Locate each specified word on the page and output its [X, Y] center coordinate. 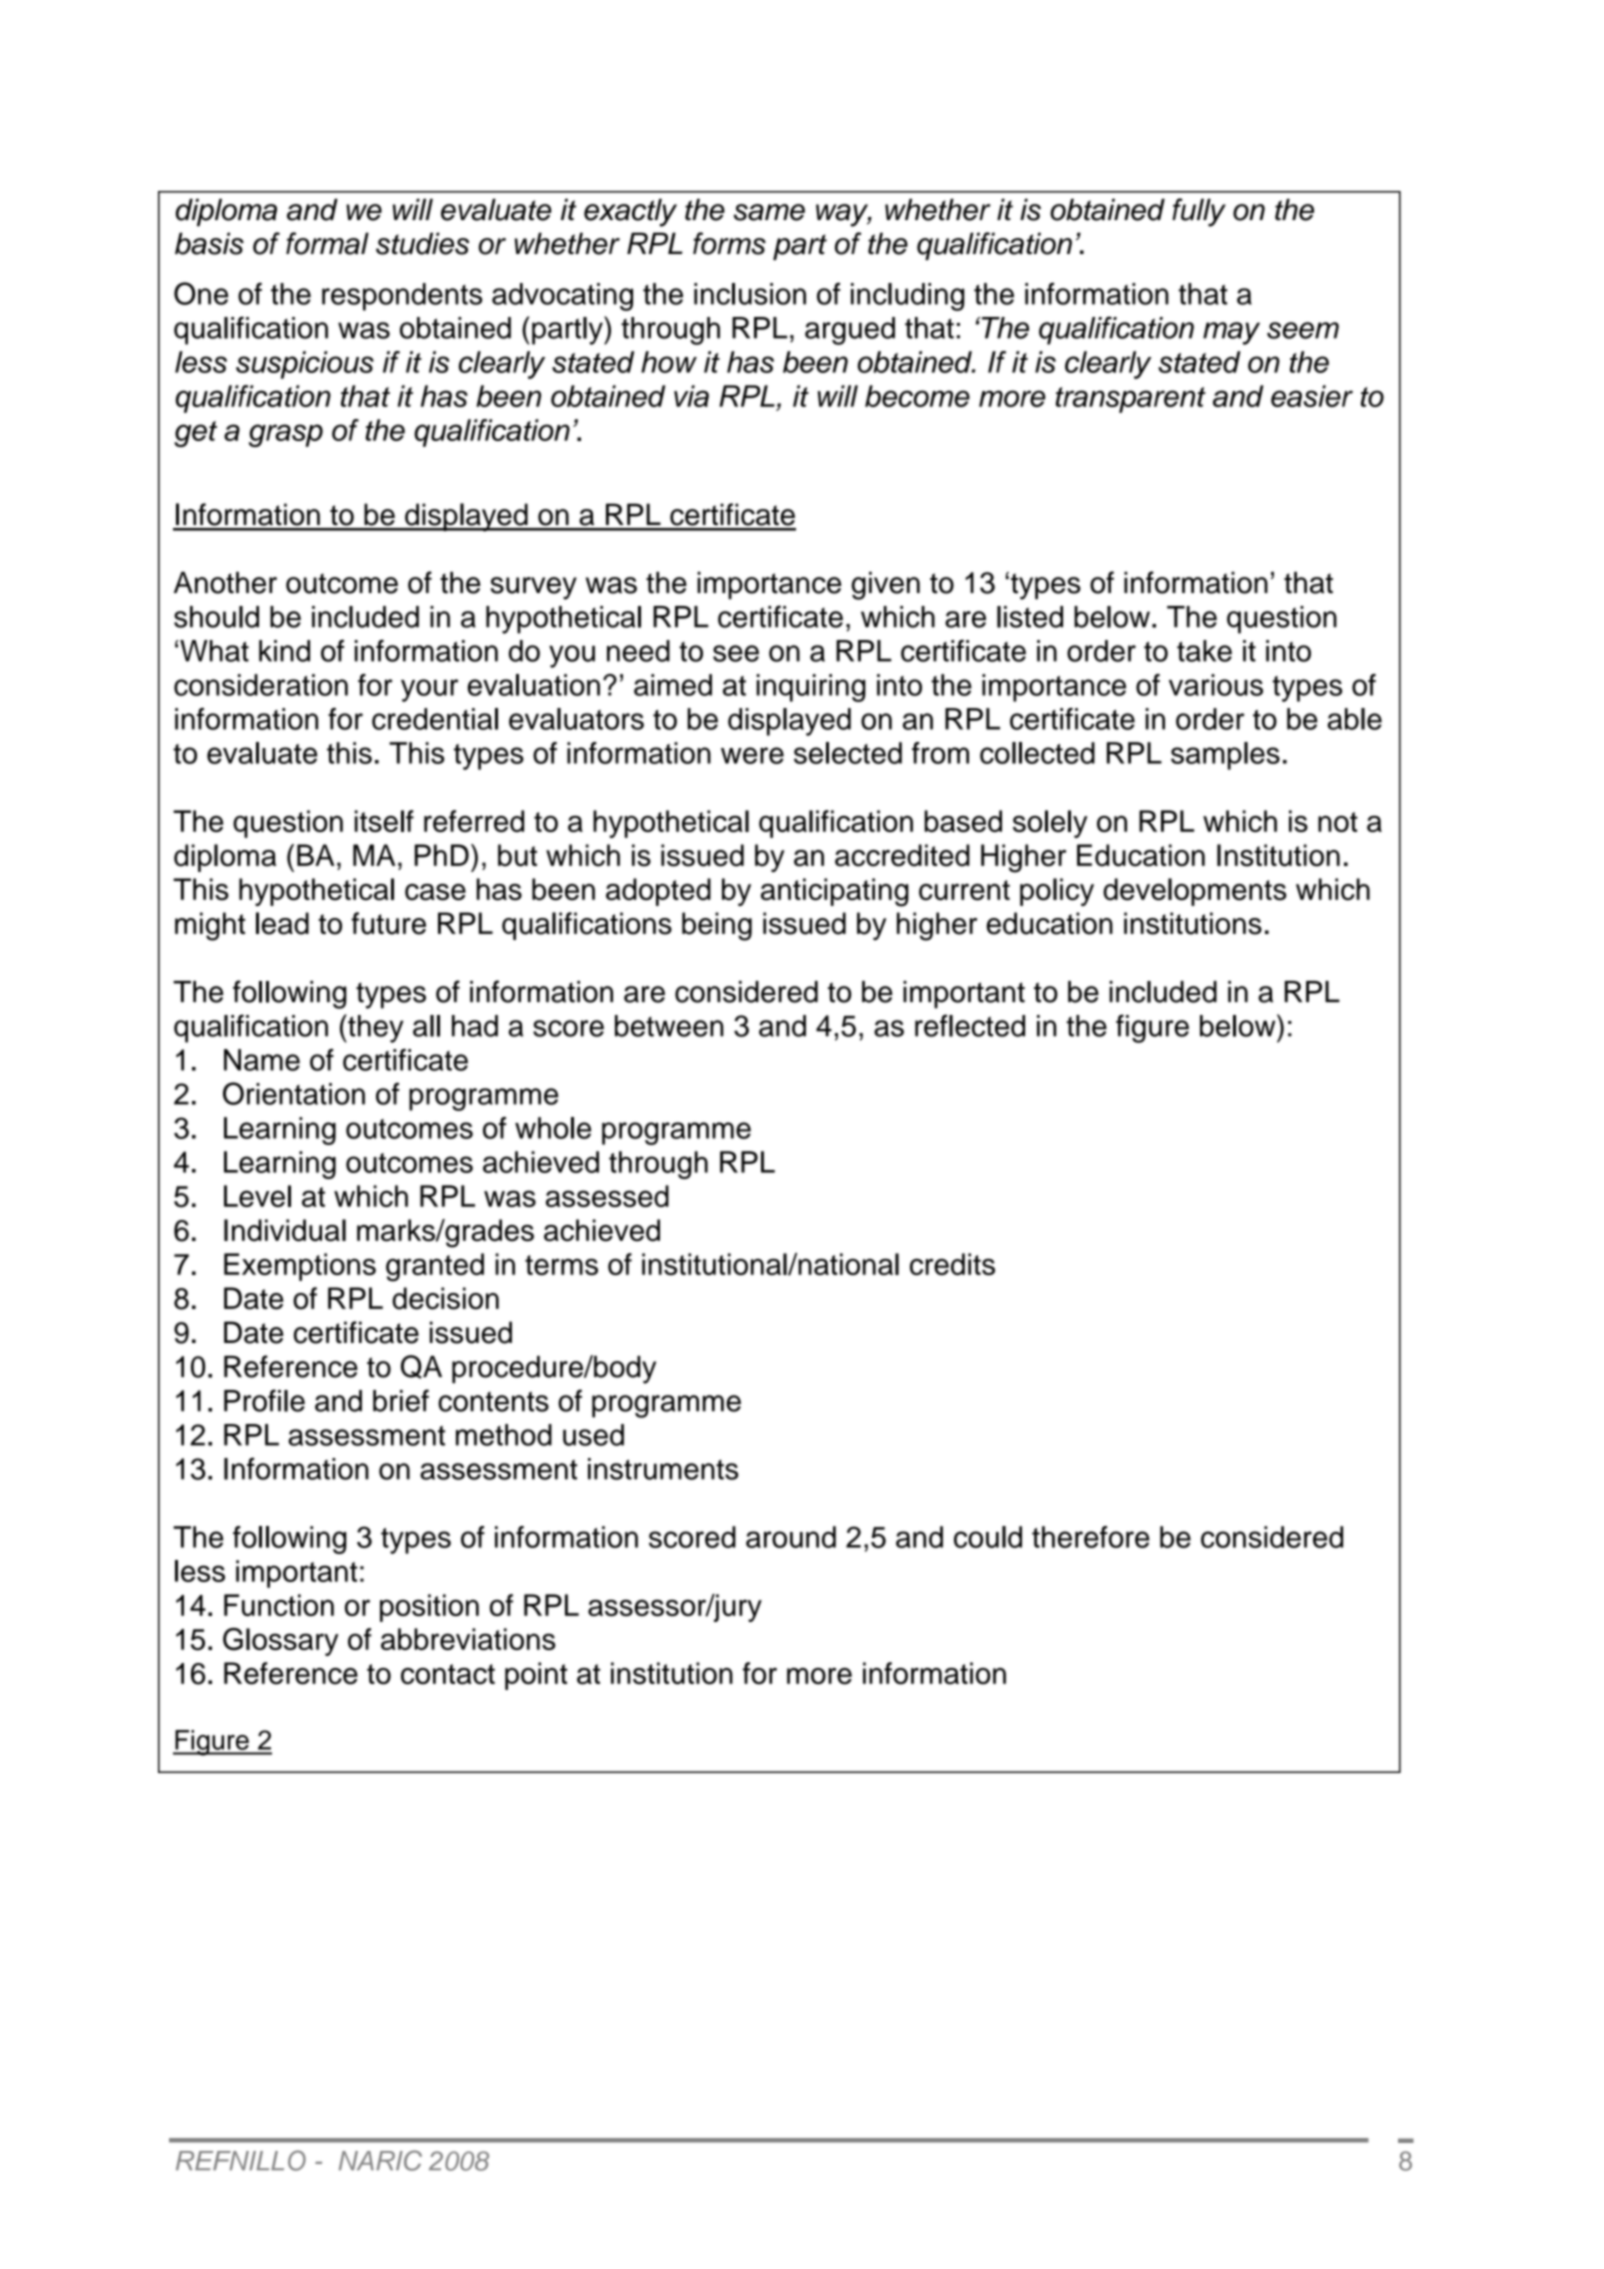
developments [1195, 892]
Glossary [281, 1642]
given [886, 586]
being [717, 926]
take [1204, 651]
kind [284, 651]
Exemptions [300, 1267]
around [791, 1537]
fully [1199, 212]
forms [729, 243]
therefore [1091, 1537]
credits [952, 1264]
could [988, 1537]
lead [282, 923]
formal [327, 243]
